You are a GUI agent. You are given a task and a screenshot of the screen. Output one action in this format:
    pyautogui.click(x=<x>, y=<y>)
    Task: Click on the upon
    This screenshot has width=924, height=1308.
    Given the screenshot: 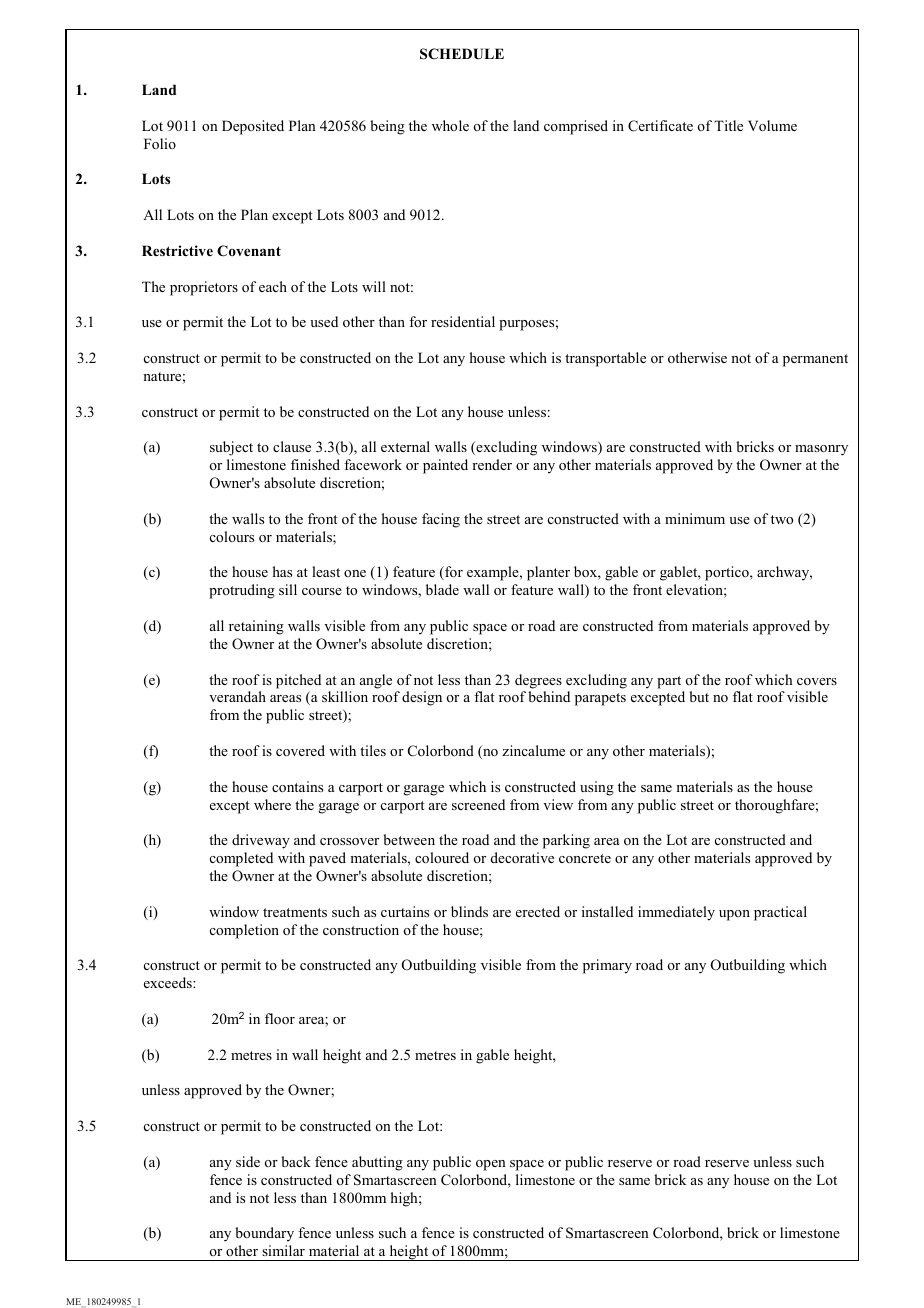 What is the action you would take?
    pyautogui.click(x=734, y=915)
